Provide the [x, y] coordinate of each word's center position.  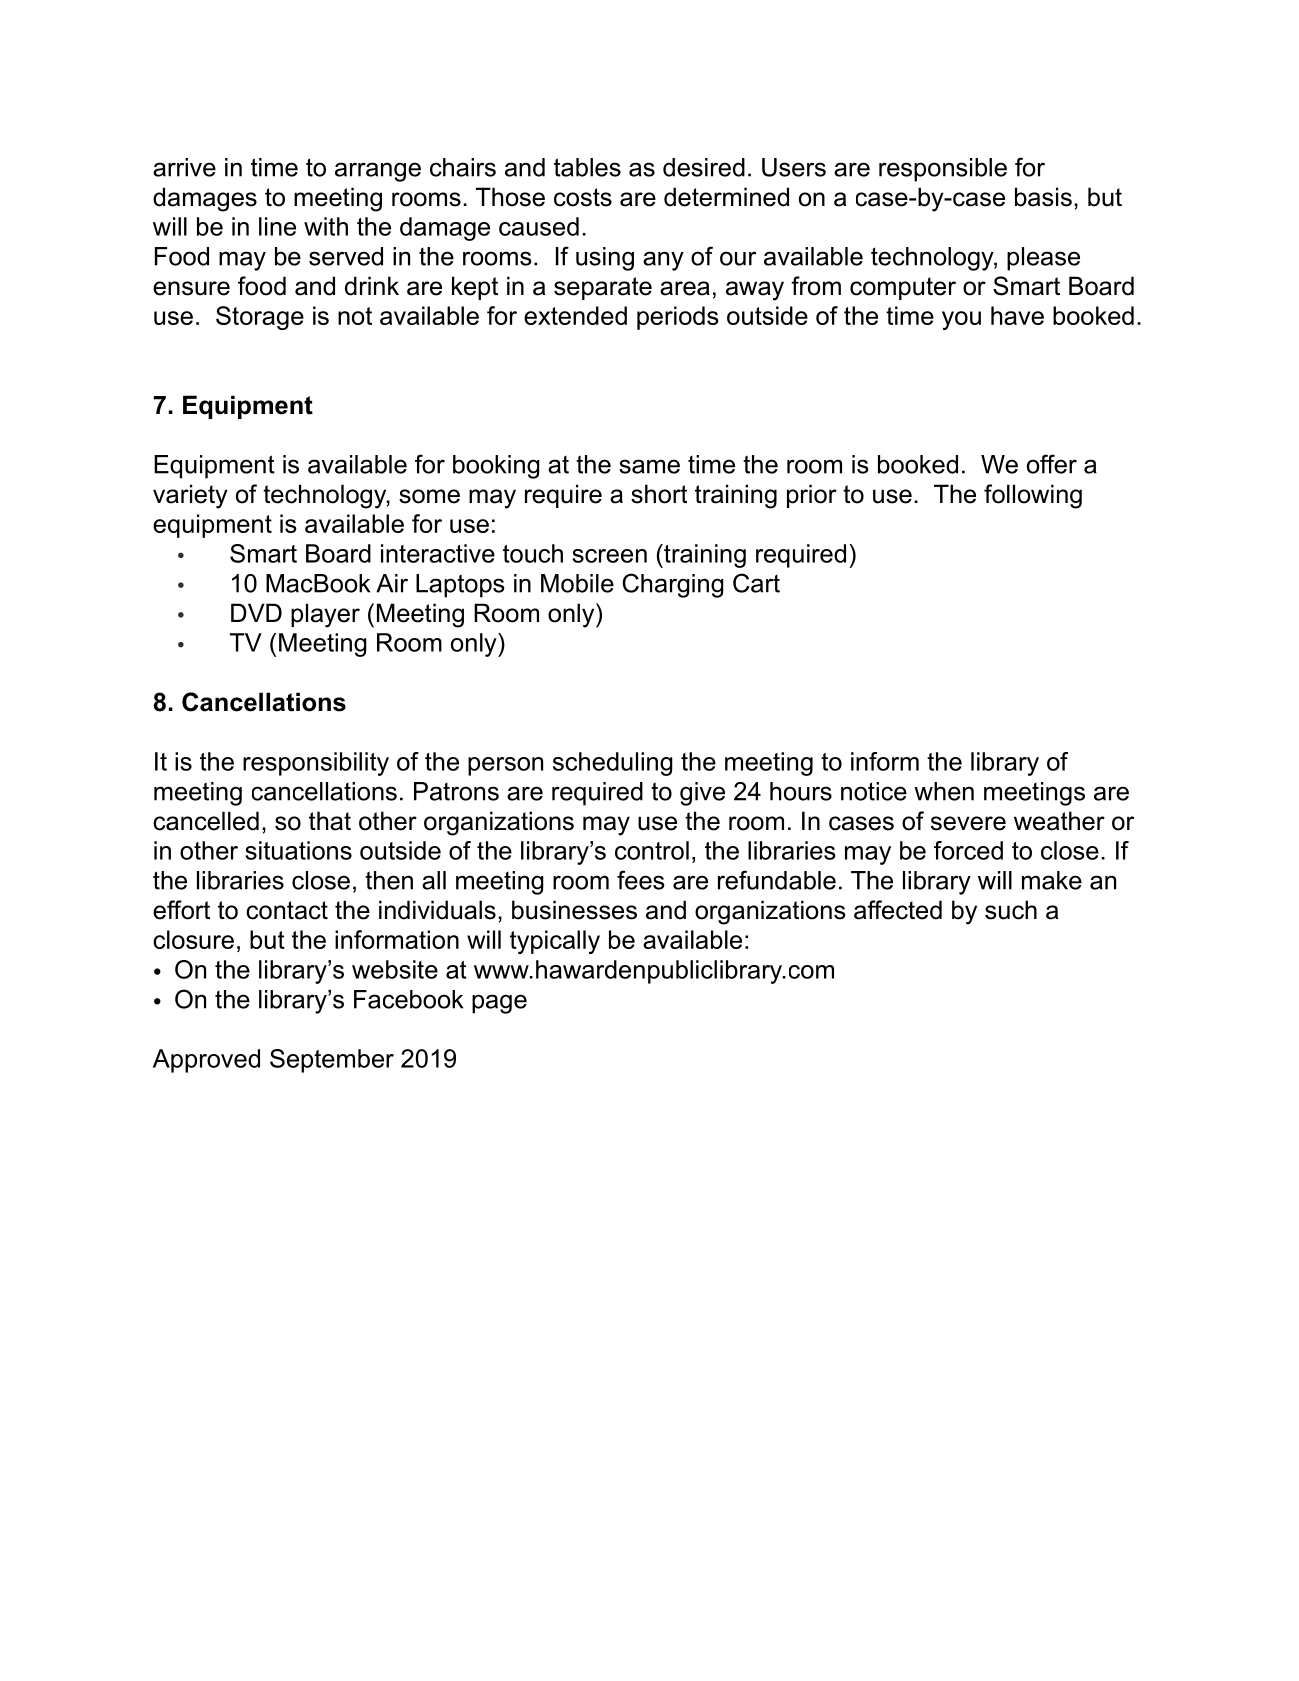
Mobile [577, 583]
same [649, 466]
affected [898, 910]
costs [583, 197]
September [332, 1061]
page [499, 1004]
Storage [260, 318]
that [330, 821]
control [652, 850]
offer [1052, 464]
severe [968, 823]
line [277, 226]
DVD [256, 612]
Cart [756, 583]
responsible [943, 170]
